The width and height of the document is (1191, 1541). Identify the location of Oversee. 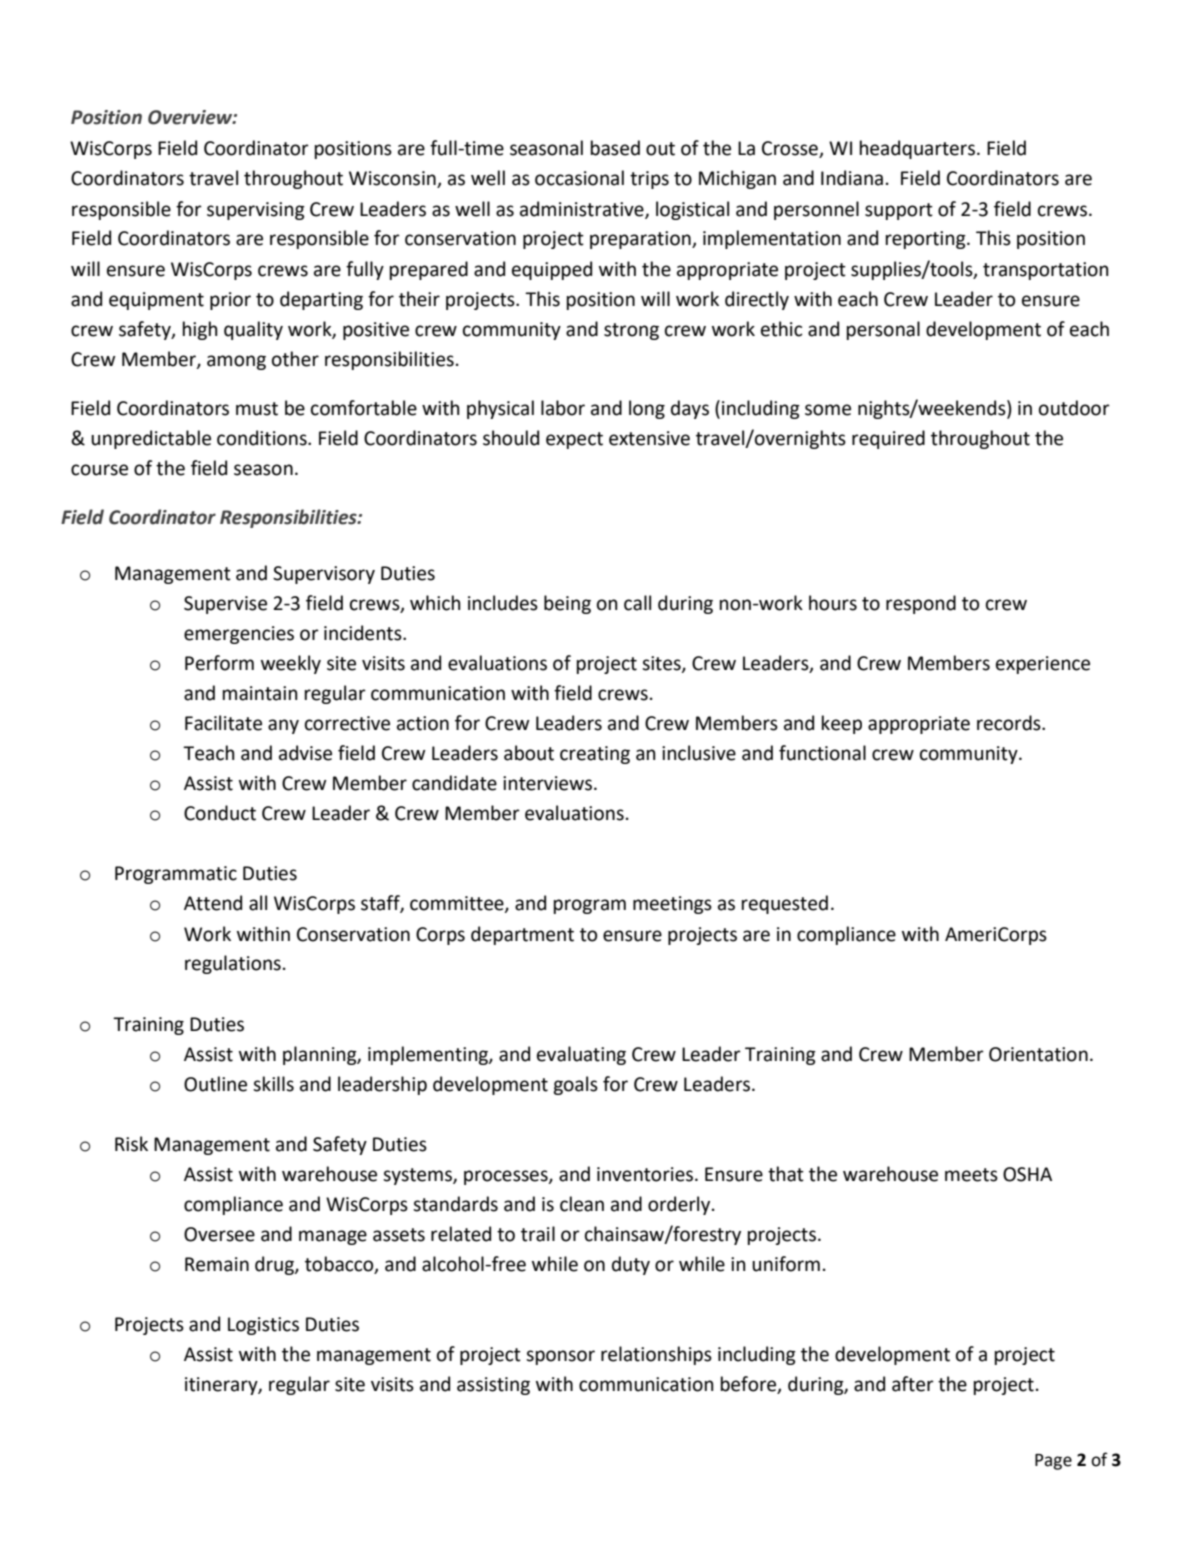
(219, 1234).
